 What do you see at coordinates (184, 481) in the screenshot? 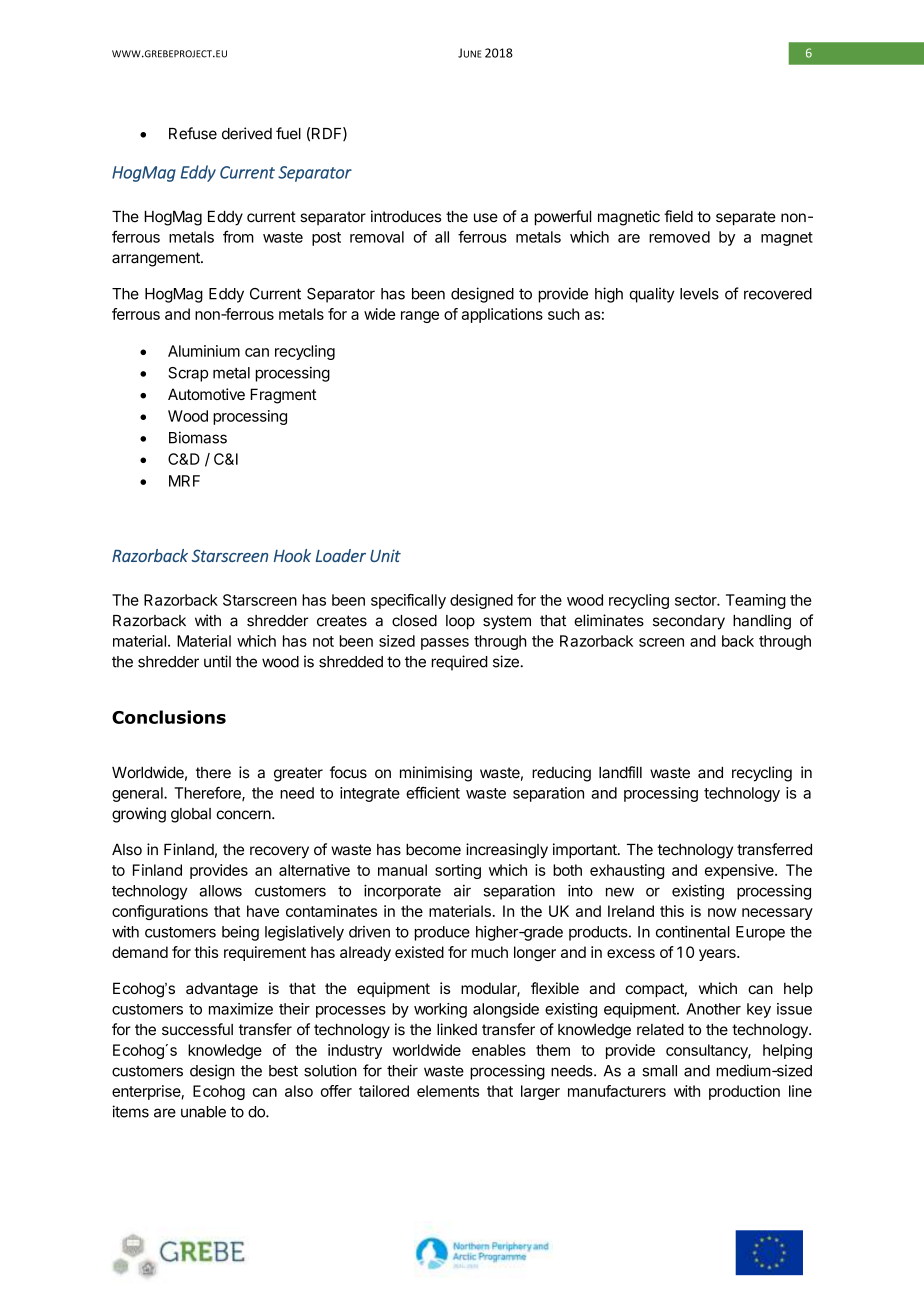
I see `MRF` at bounding box center [184, 481].
